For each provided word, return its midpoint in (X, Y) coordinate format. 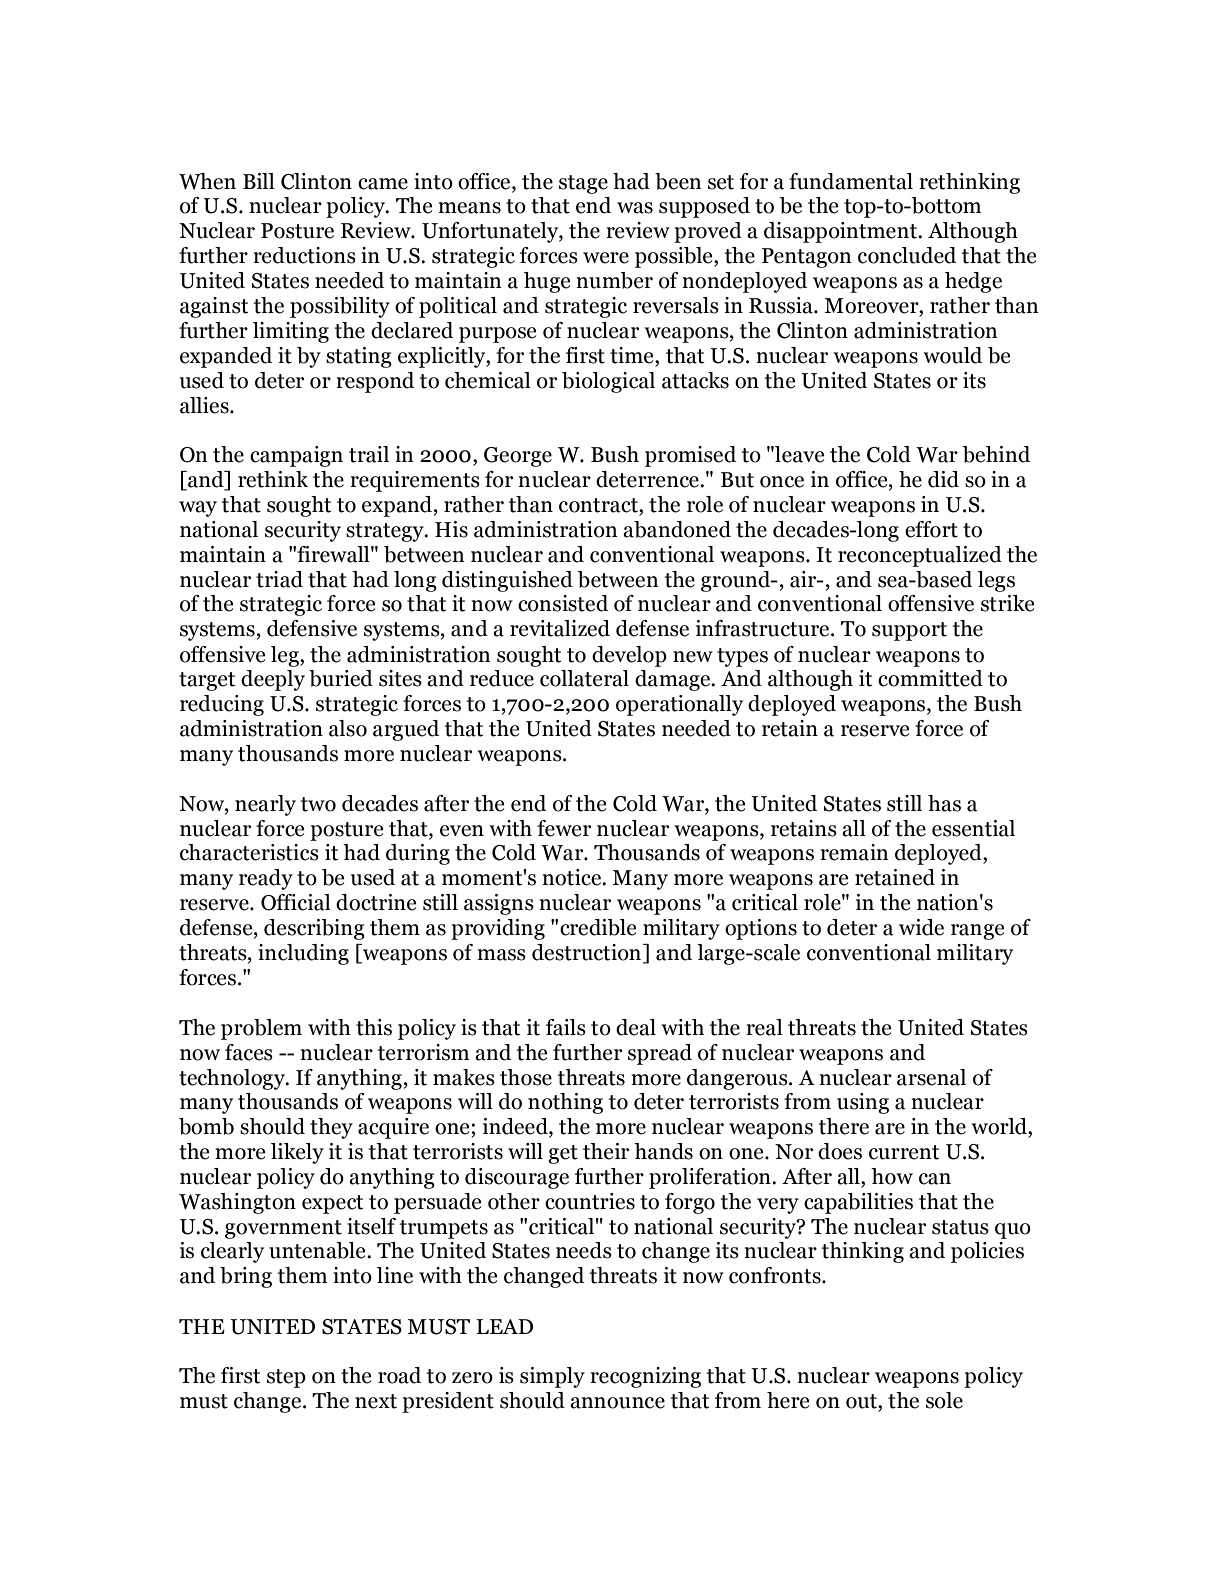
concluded (907, 255)
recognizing (645, 1377)
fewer (564, 828)
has (944, 803)
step (286, 1378)
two (318, 804)
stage (583, 184)
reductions (304, 255)
